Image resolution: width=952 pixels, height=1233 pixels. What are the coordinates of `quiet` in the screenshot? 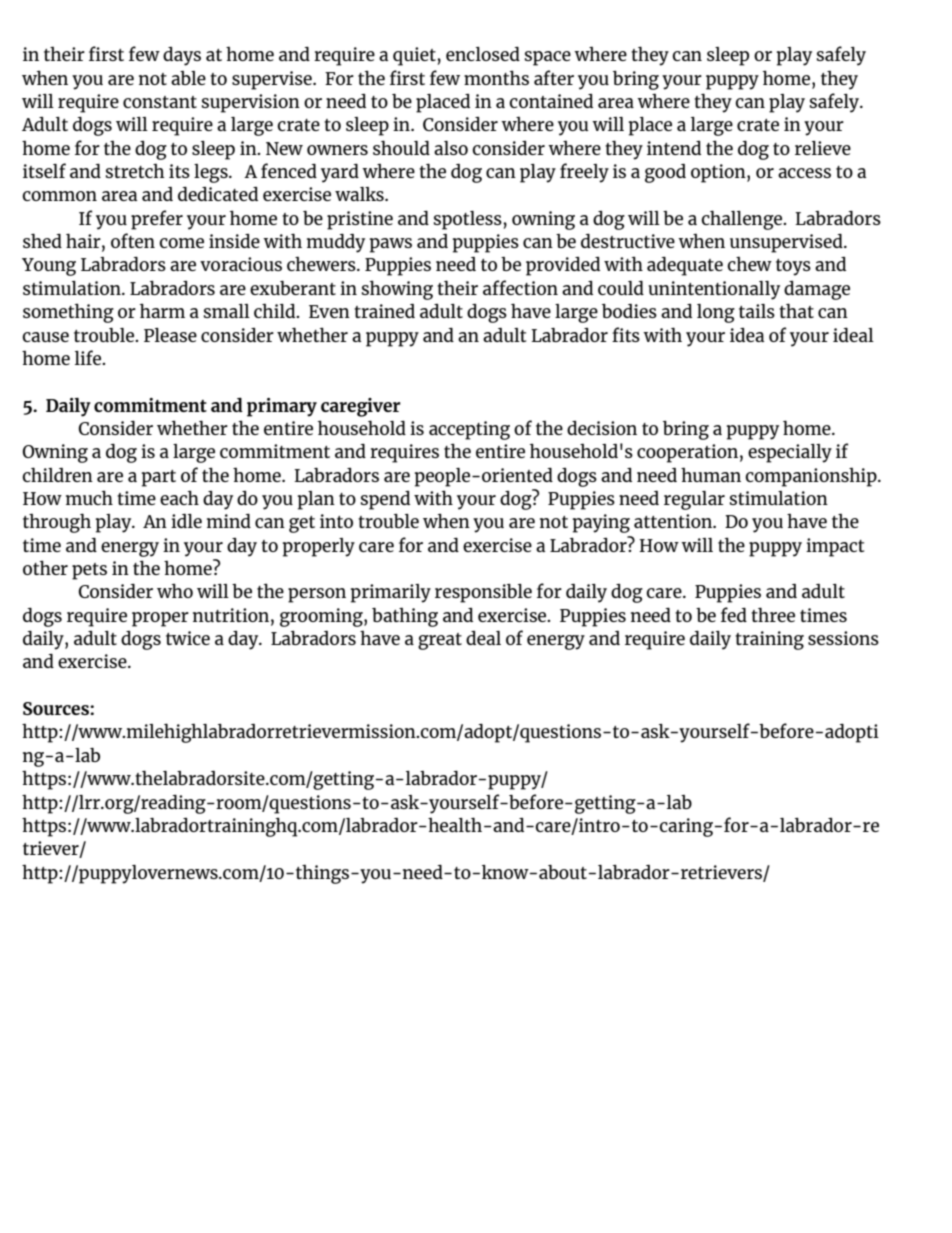 It's located at (415, 56).
